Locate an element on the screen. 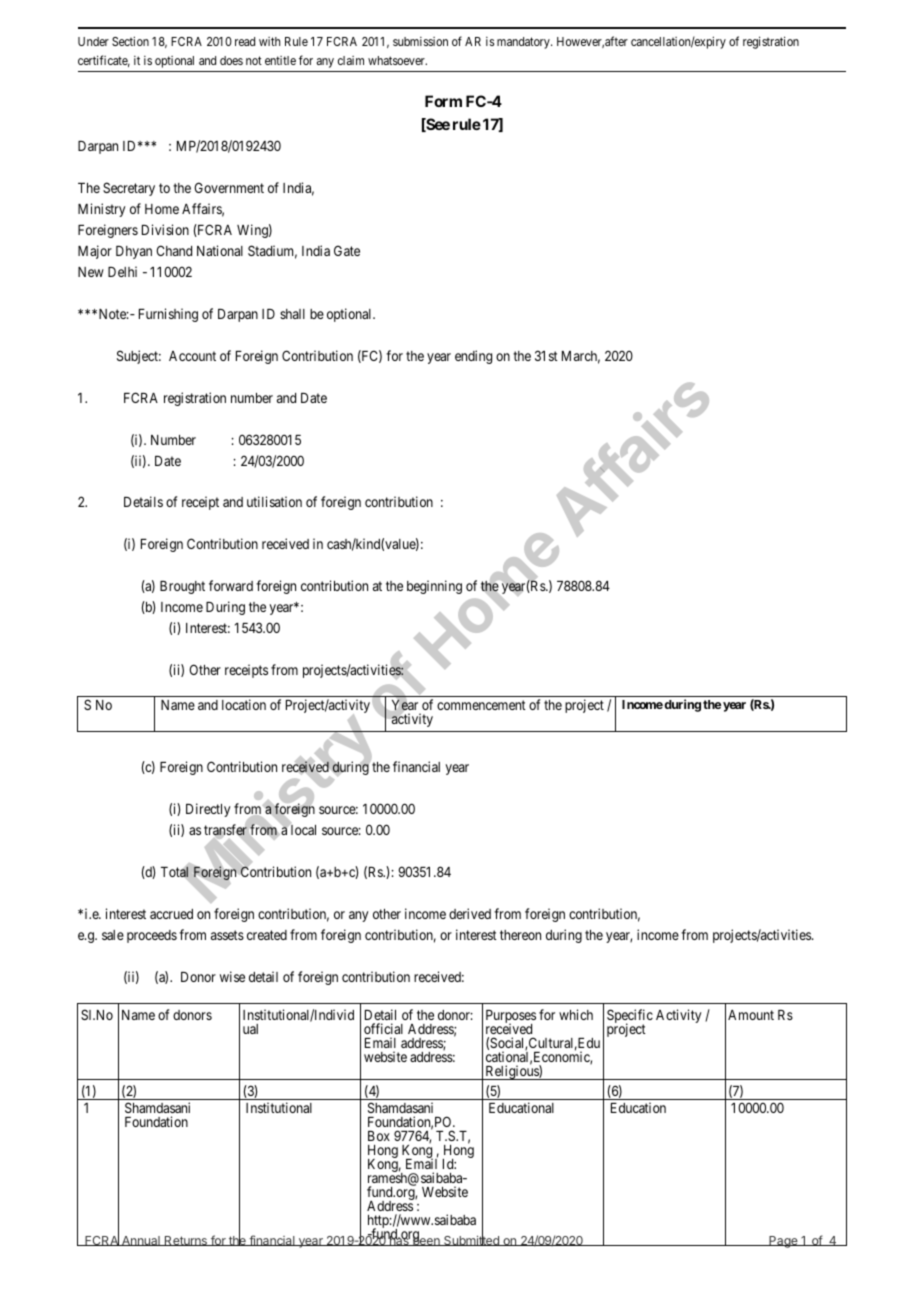  Form is located at coordinates (443, 101).
